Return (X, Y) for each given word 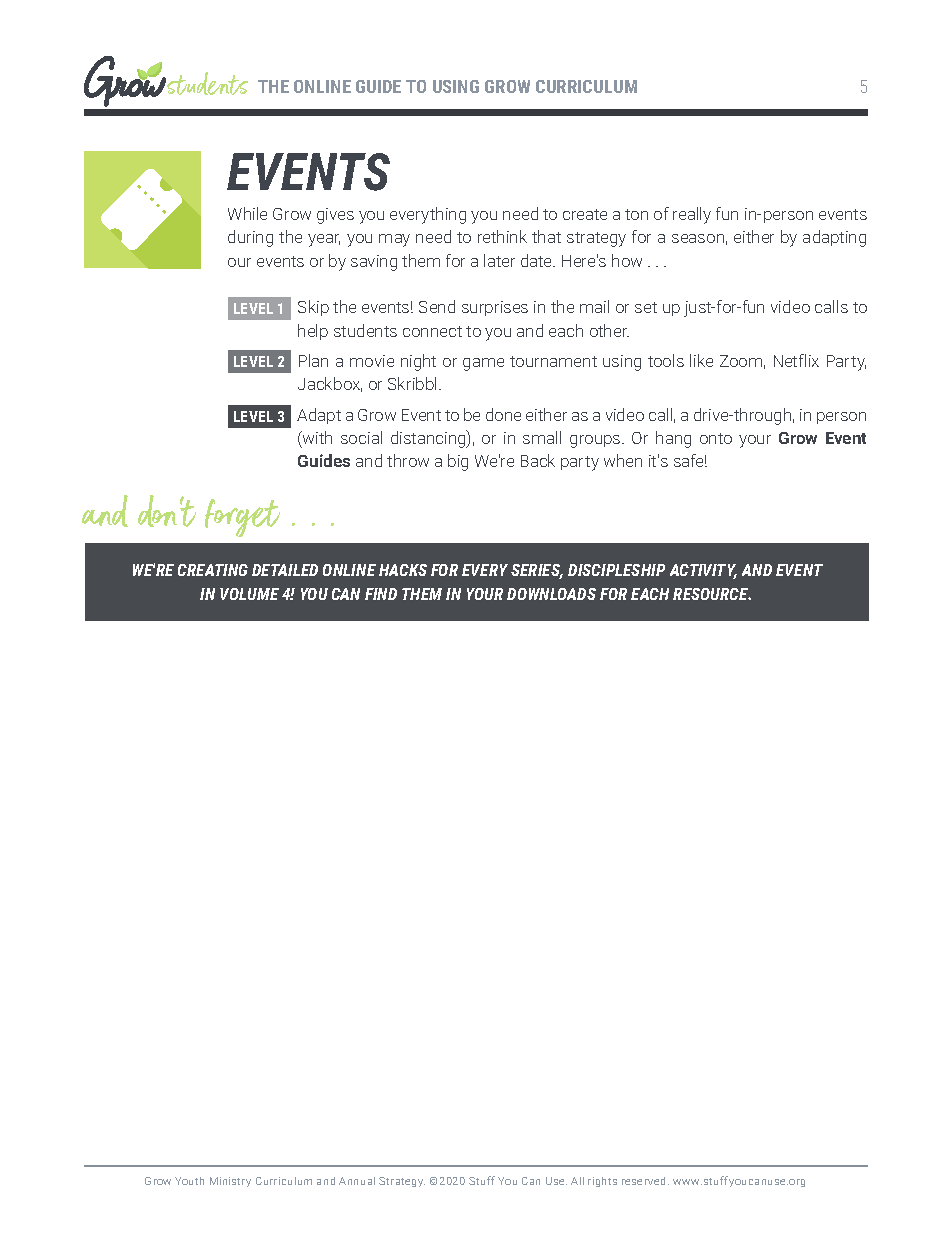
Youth (189, 1181)
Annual (357, 1181)
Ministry (230, 1182)
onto (716, 438)
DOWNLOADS (551, 594)
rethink (502, 236)
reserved (645, 1181)
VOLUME (249, 594)
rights (602, 1182)
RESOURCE (712, 594)
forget (242, 518)
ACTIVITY (703, 571)
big (458, 462)
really (692, 215)
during (250, 238)
